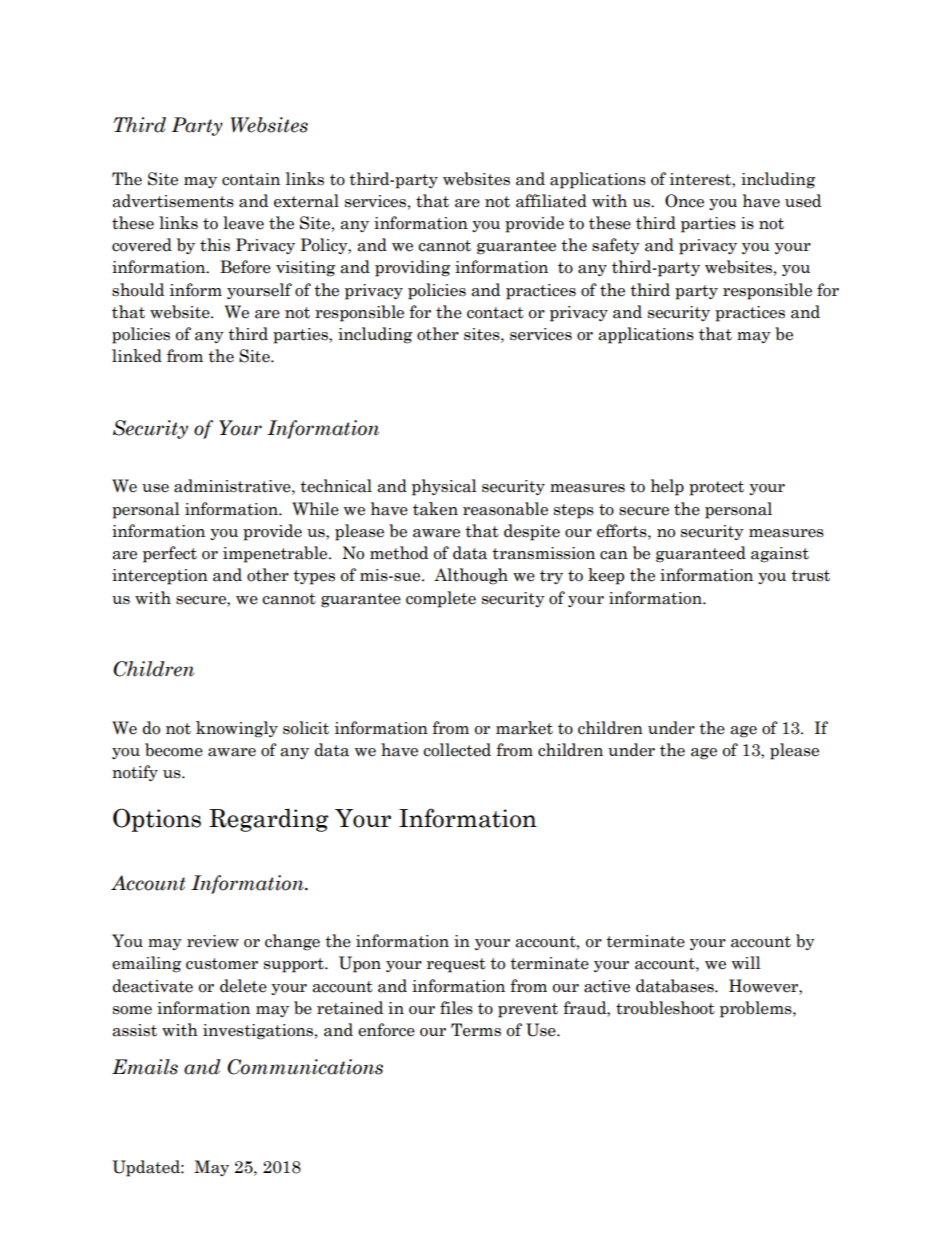 This screenshot has height=1233, width=952. What do you see at coordinates (269, 820) in the screenshot?
I see `Regarding` at bounding box center [269, 820].
